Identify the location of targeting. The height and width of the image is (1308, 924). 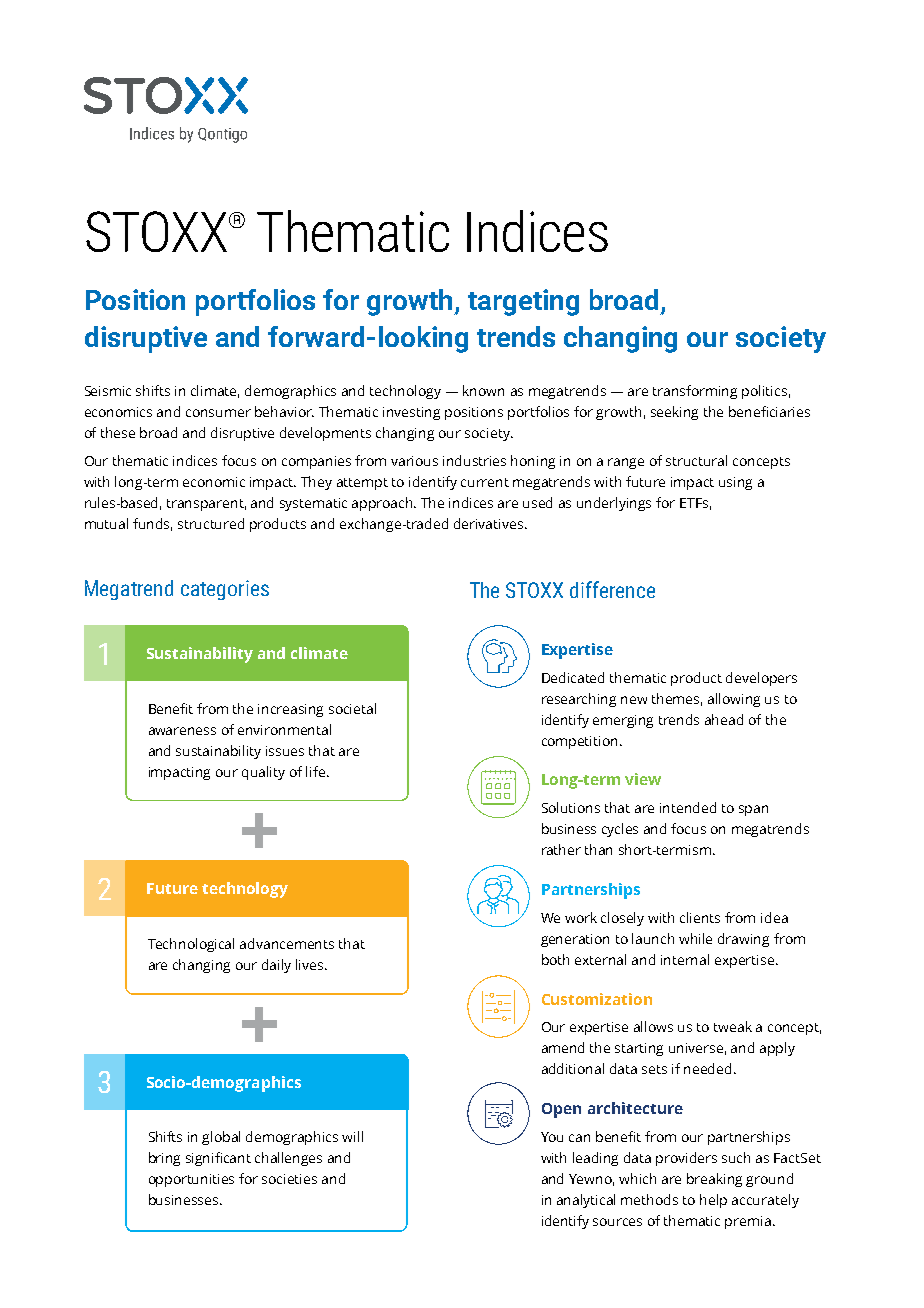
(523, 302).
